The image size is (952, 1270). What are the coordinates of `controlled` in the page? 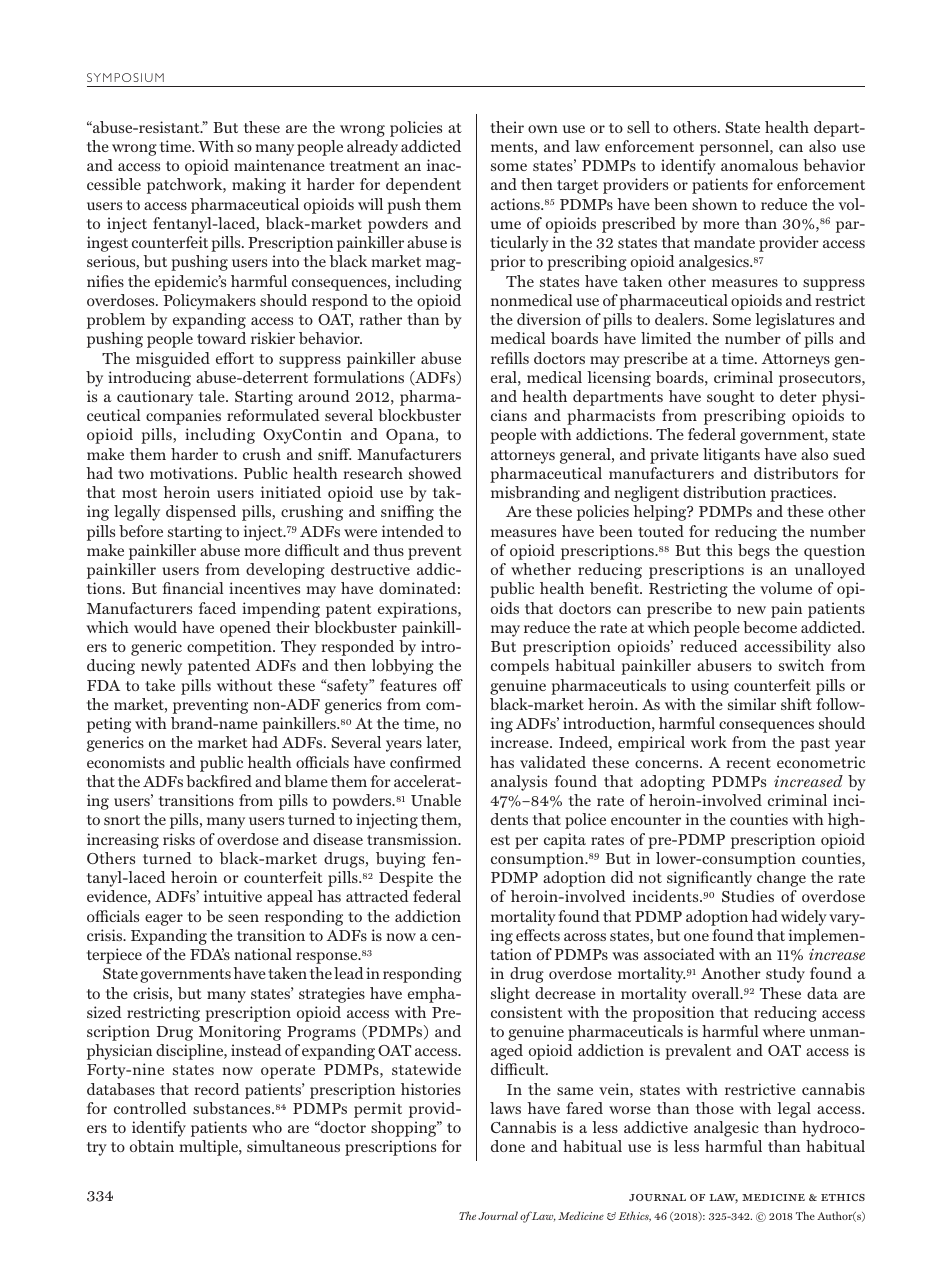 It's located at (150, 1108).
